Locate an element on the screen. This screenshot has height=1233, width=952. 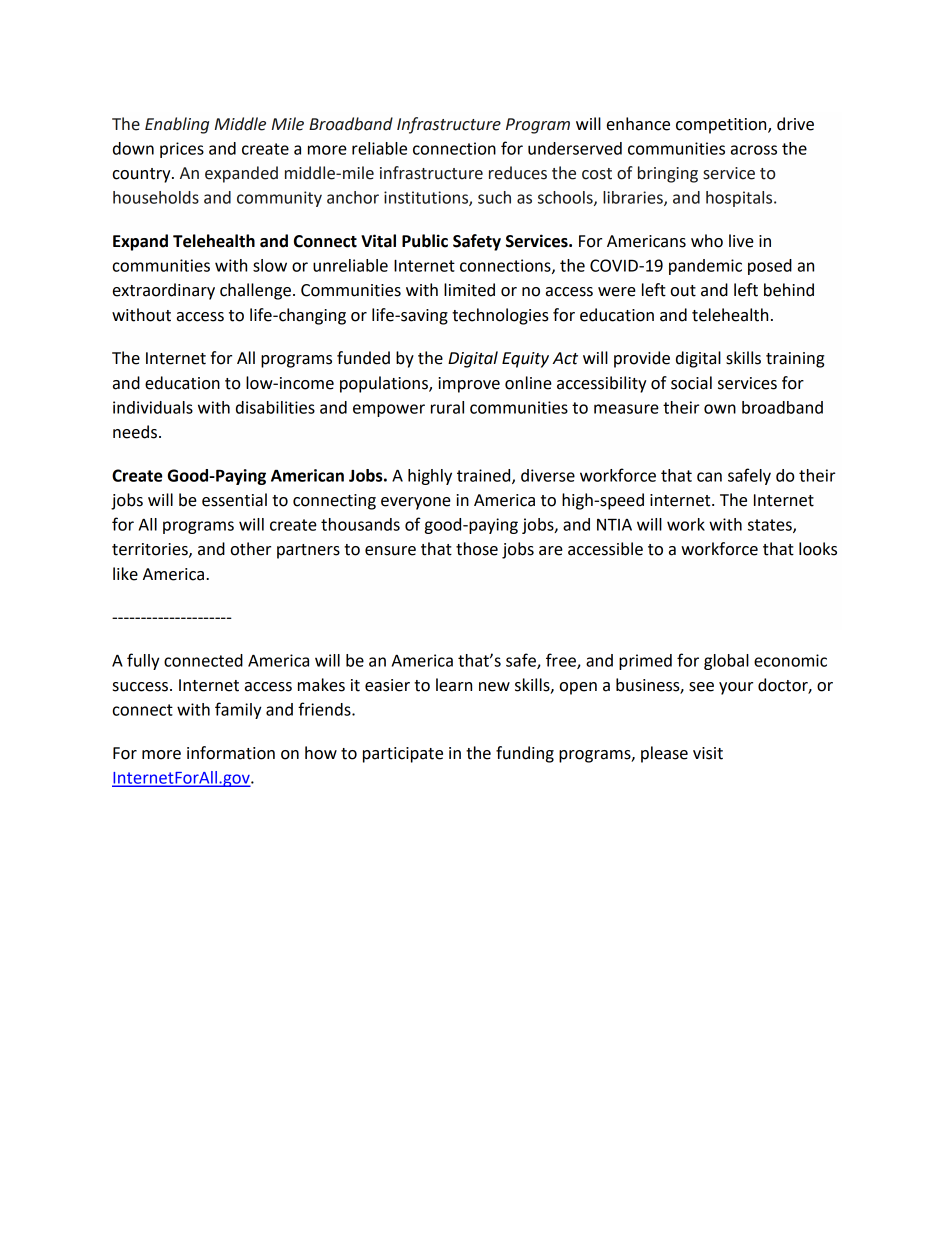
measure is located at coordinates (626, 409).
